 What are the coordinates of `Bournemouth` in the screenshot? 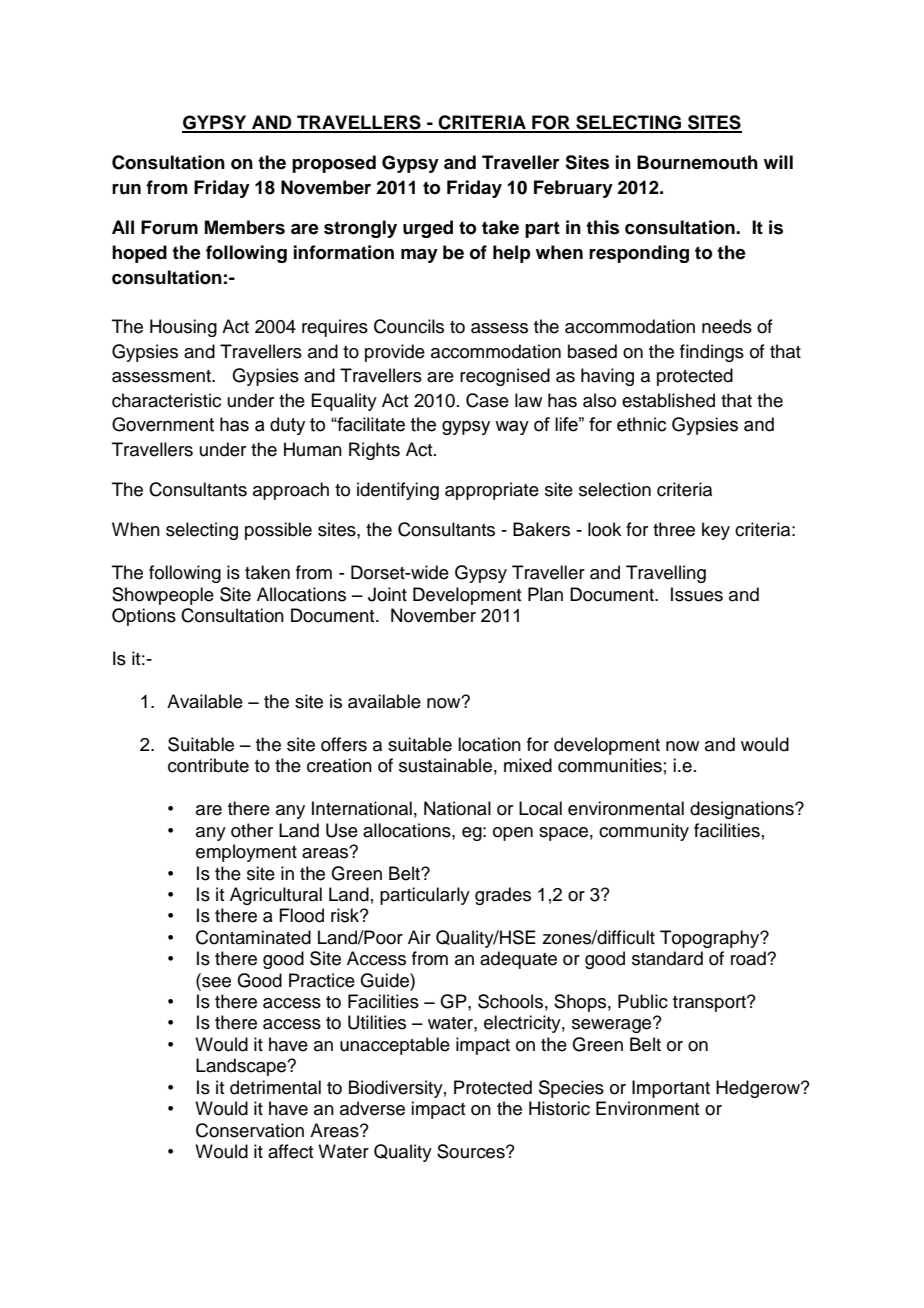 It's located at (697, 162).
